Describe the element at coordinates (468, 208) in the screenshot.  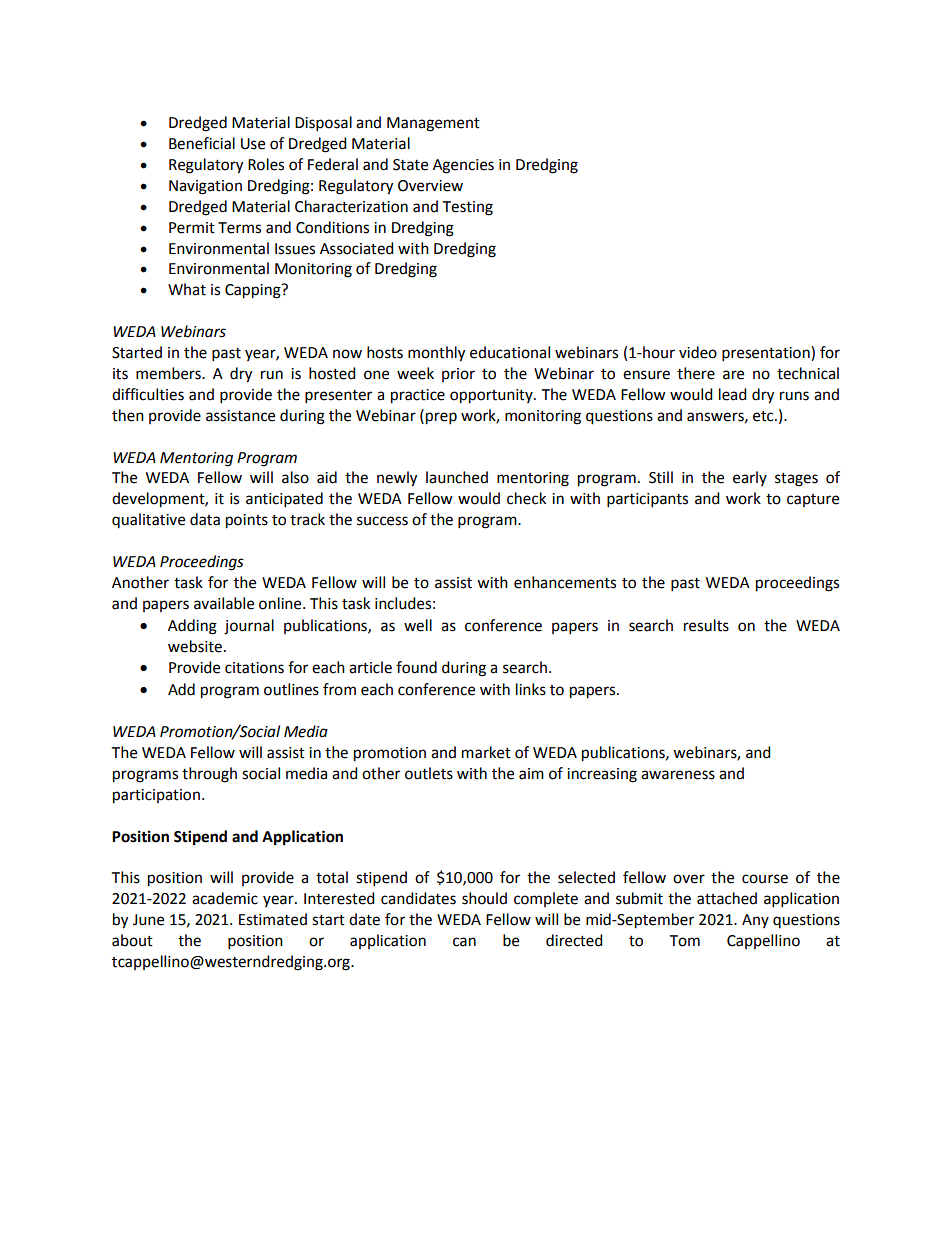
I see `Testing` at that location.
